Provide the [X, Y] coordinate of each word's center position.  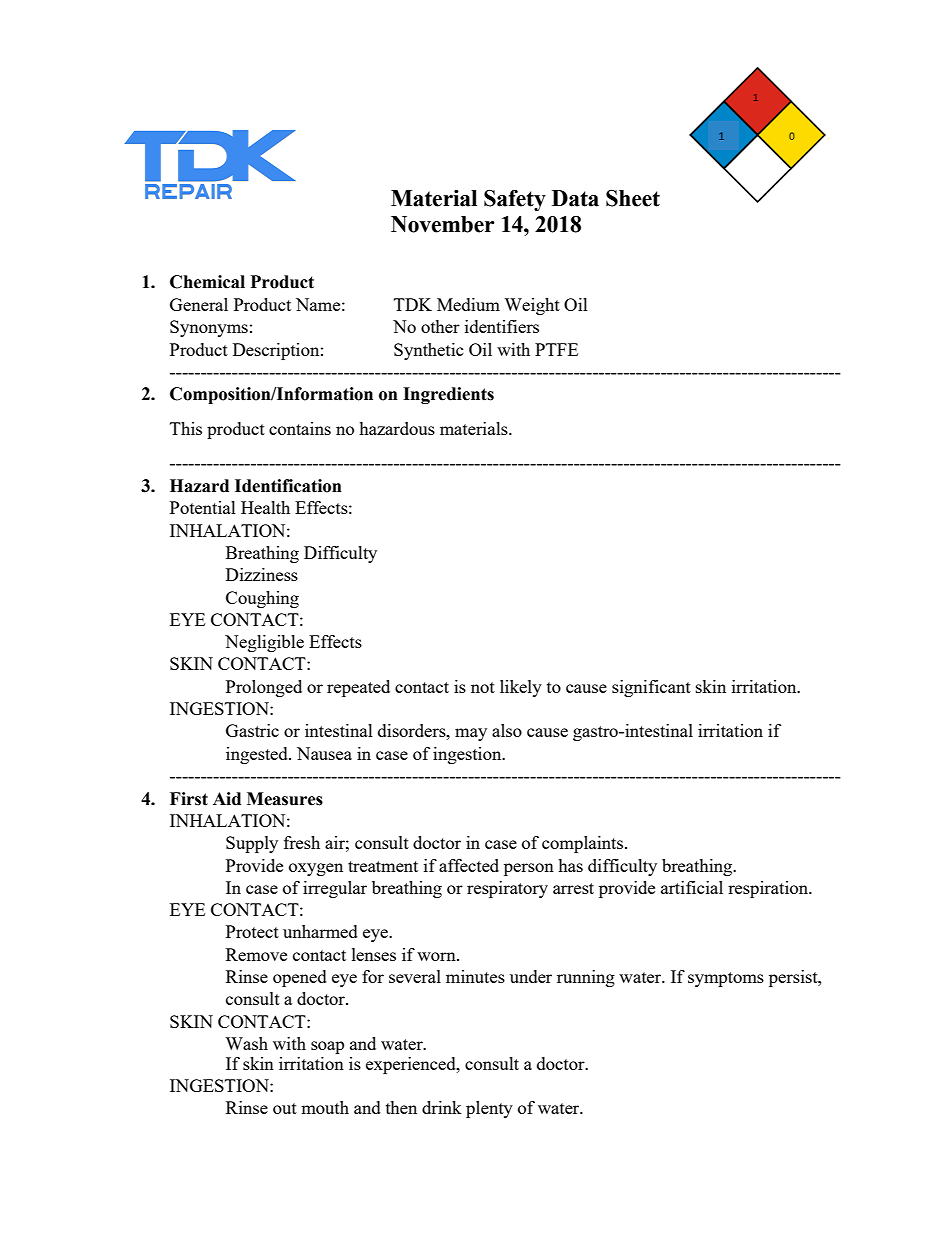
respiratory [507, 889]
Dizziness [262, 574]
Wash [246, 1043]
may [471, 734]
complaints [584, 844]
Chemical [207, 282]
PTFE [556, 349]
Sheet [633, 198]
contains [300, 428]
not [483, 687]
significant [651, 688]
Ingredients [448, 395]
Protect [252, 931]
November [442, 224]
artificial [692, 887]
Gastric [252, 730]
